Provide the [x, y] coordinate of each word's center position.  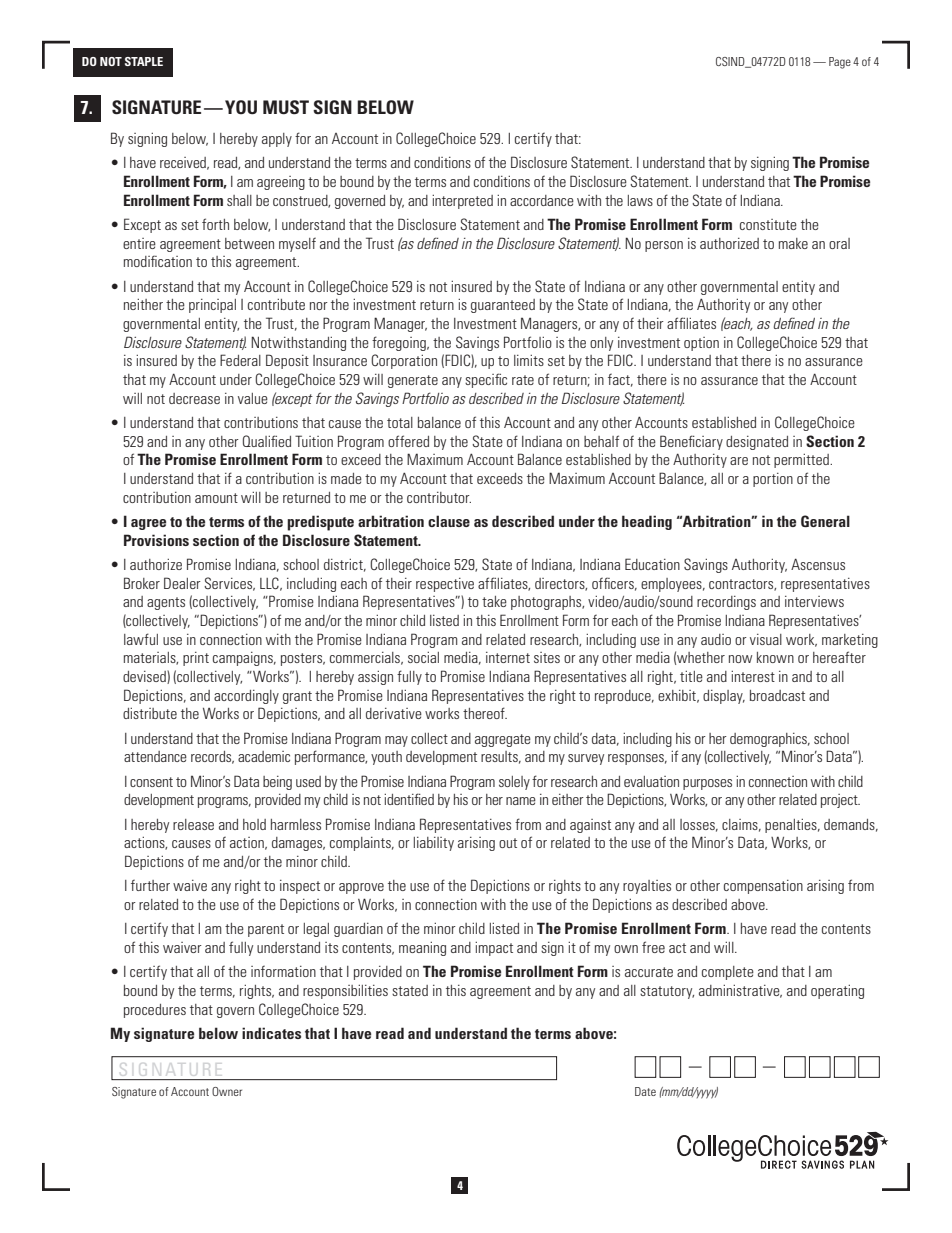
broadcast [777, 695]
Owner [227, 1091]
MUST [286, 107]
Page [840, 63]
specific [486, 380]
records [212, 757]
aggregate [503, 740]
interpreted [462, 202]
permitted [802, 461]
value [253, 398]
